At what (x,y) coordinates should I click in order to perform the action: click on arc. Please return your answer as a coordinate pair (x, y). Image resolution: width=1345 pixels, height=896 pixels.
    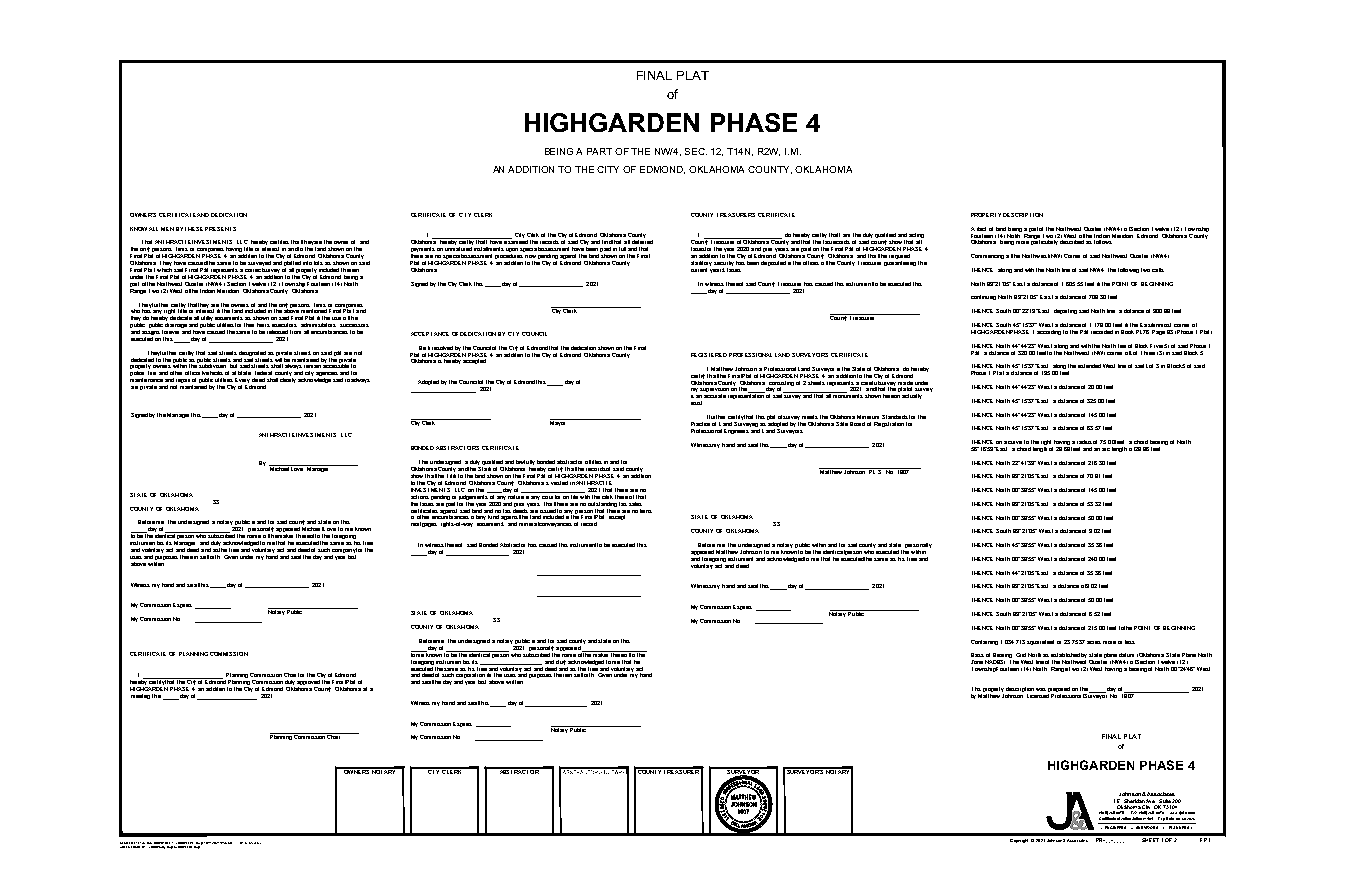
    Looking at the image, I should click on (1106, 449).
